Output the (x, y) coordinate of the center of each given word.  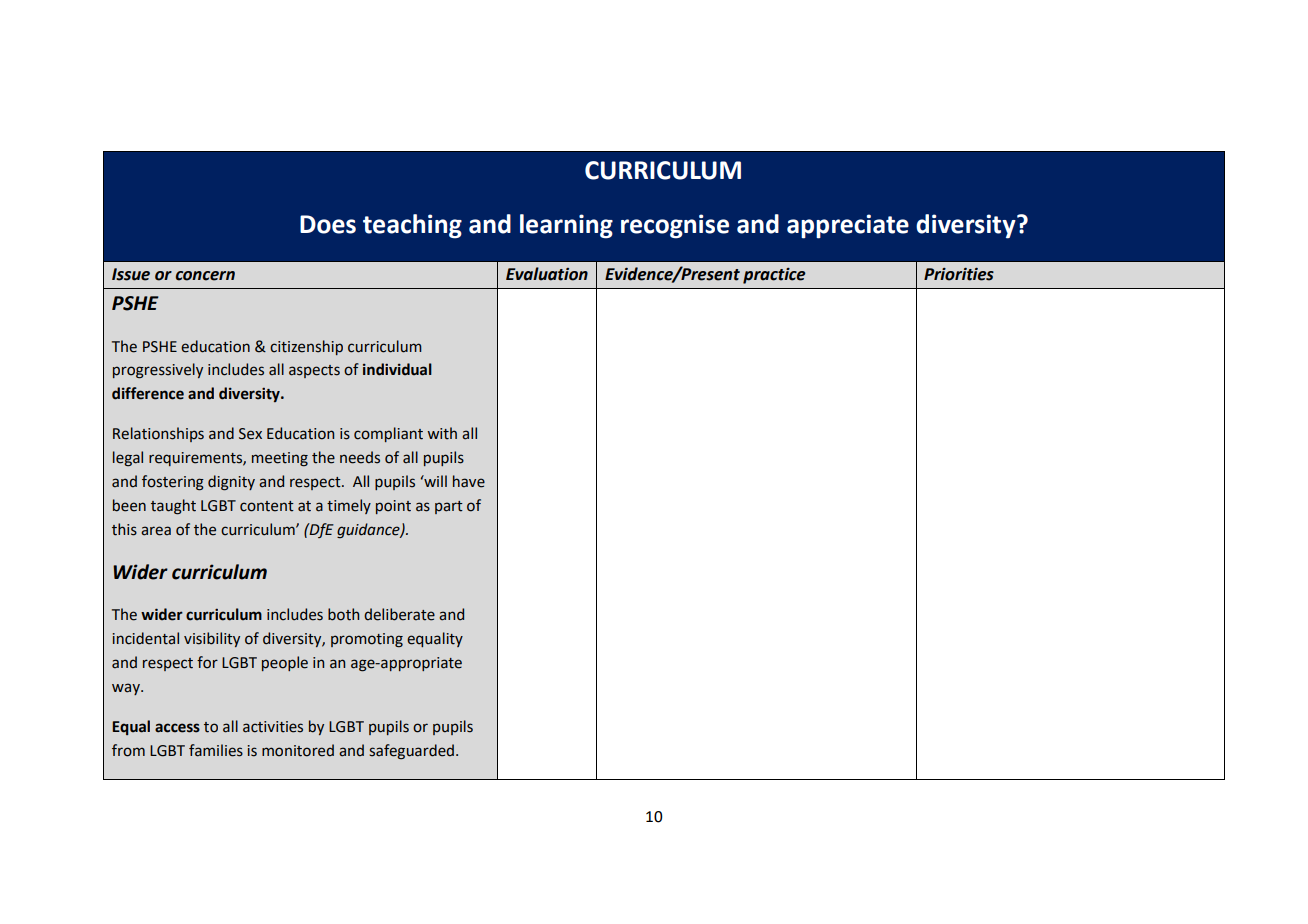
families (216, 750)
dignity (231, 483)
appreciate (848, 226)
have (469, 481)
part (449, 507)
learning (566, 226)
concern (205, 276)
